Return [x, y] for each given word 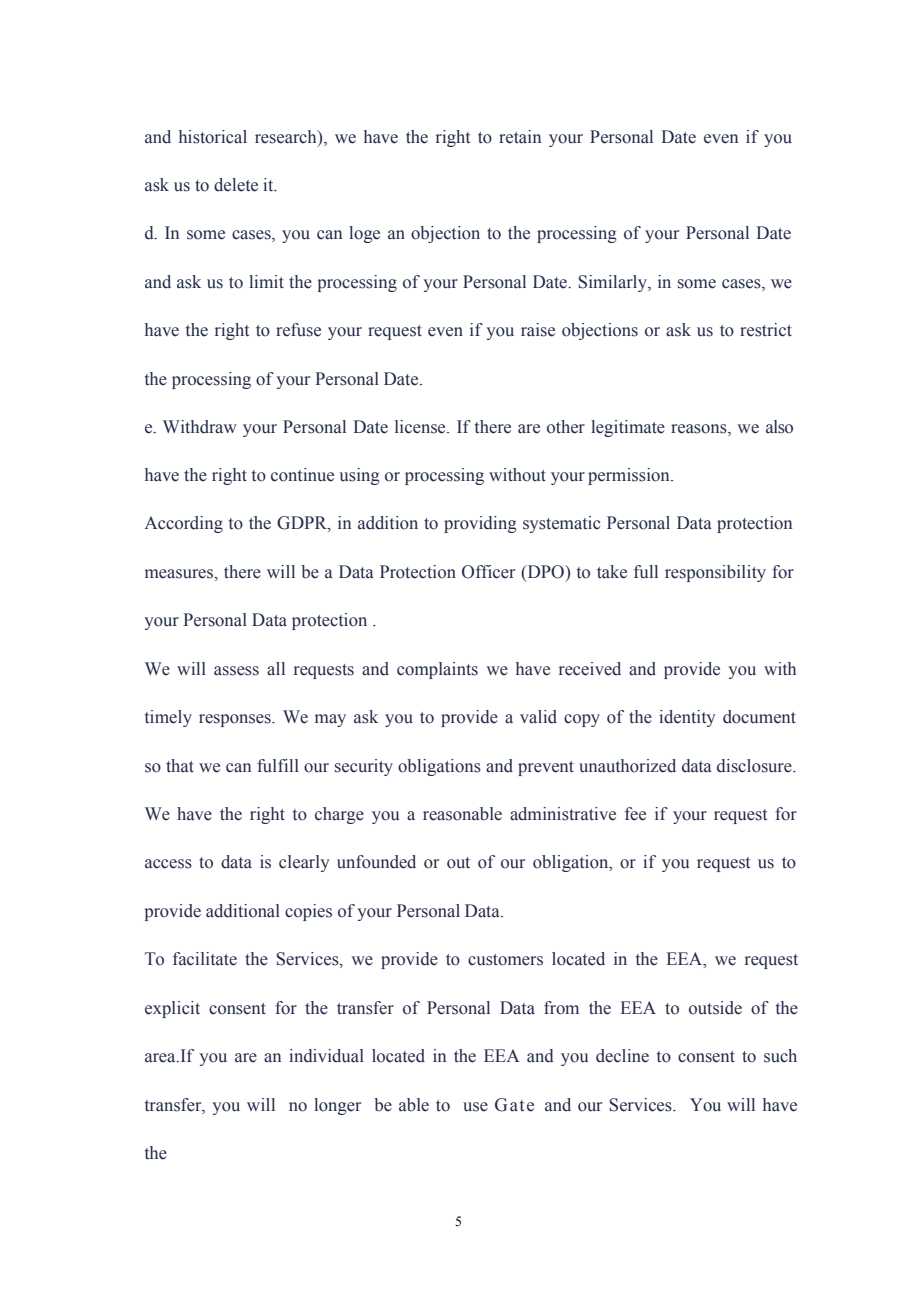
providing [480, 524]
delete [236, 185]
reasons [700, 430]
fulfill [278, 766]
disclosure [755, 766]
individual [326, 1056]
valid [538, 717]
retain [520, 137]
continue [302, 475]
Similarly [613, 283]
